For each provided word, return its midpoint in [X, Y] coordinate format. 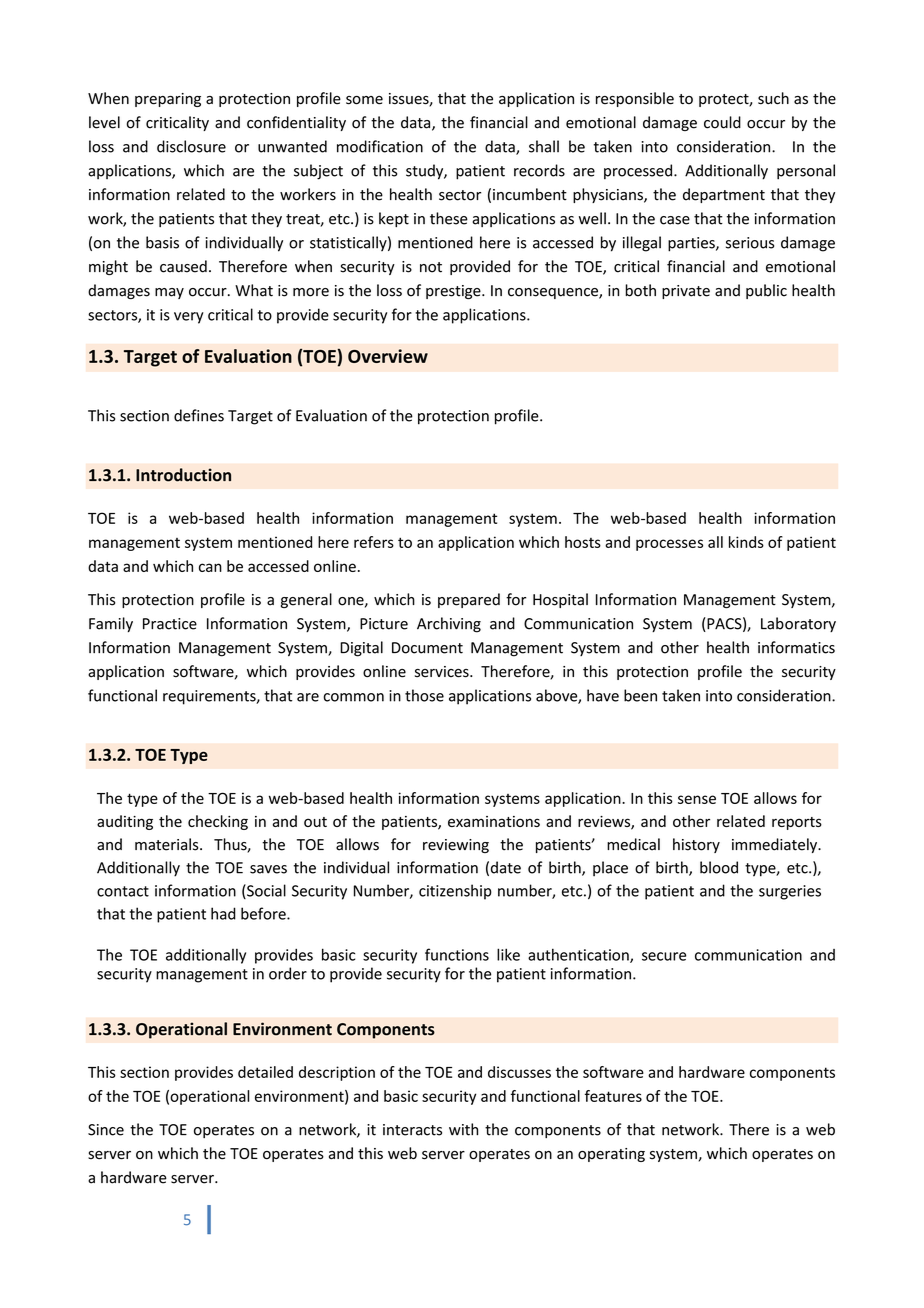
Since [106, 1130]
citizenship [455, 892]
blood [719, 867]
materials [168, 844]
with [463, 1129]
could [722, 122]
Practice [170, 624]
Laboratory [798, 624]
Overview [388, 356]
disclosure [191, 146]
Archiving [449, 625]
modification [380, 146]
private [686, 292]
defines [199, 415]
